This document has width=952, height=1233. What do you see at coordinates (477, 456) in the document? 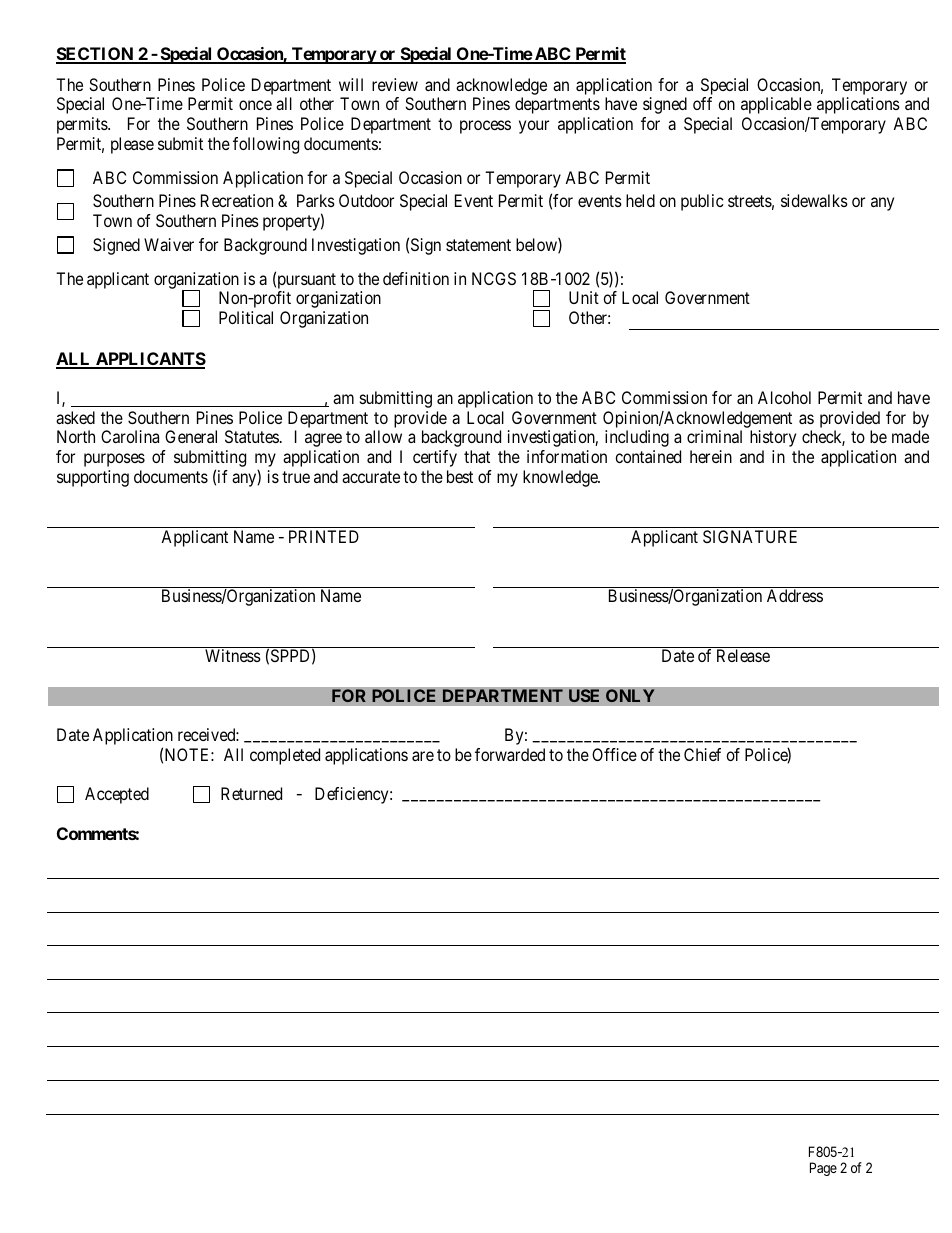
I see `that` at bounding box center [477, 456].
